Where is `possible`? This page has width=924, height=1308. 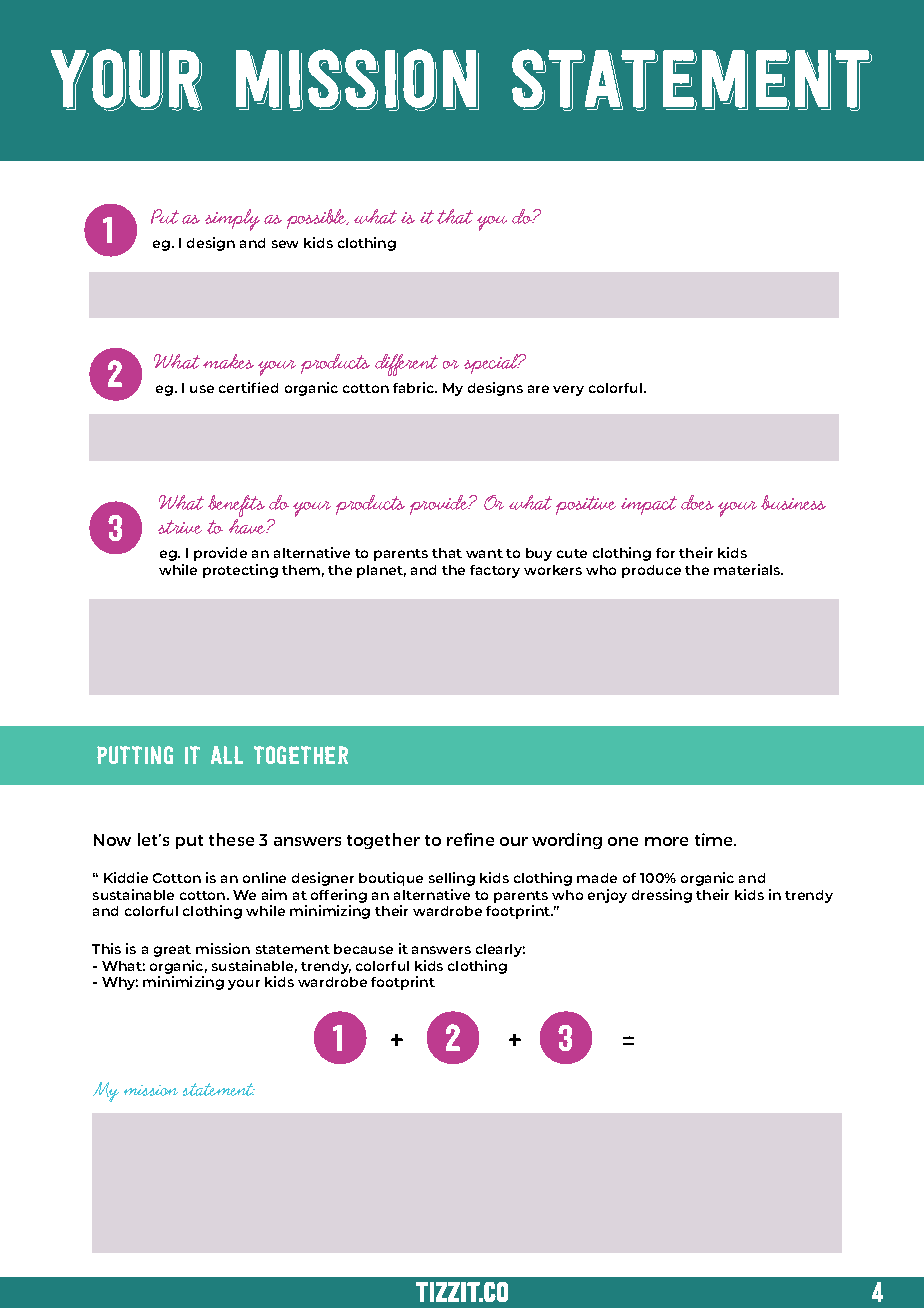
possible is located at coordinates (318, 219).
